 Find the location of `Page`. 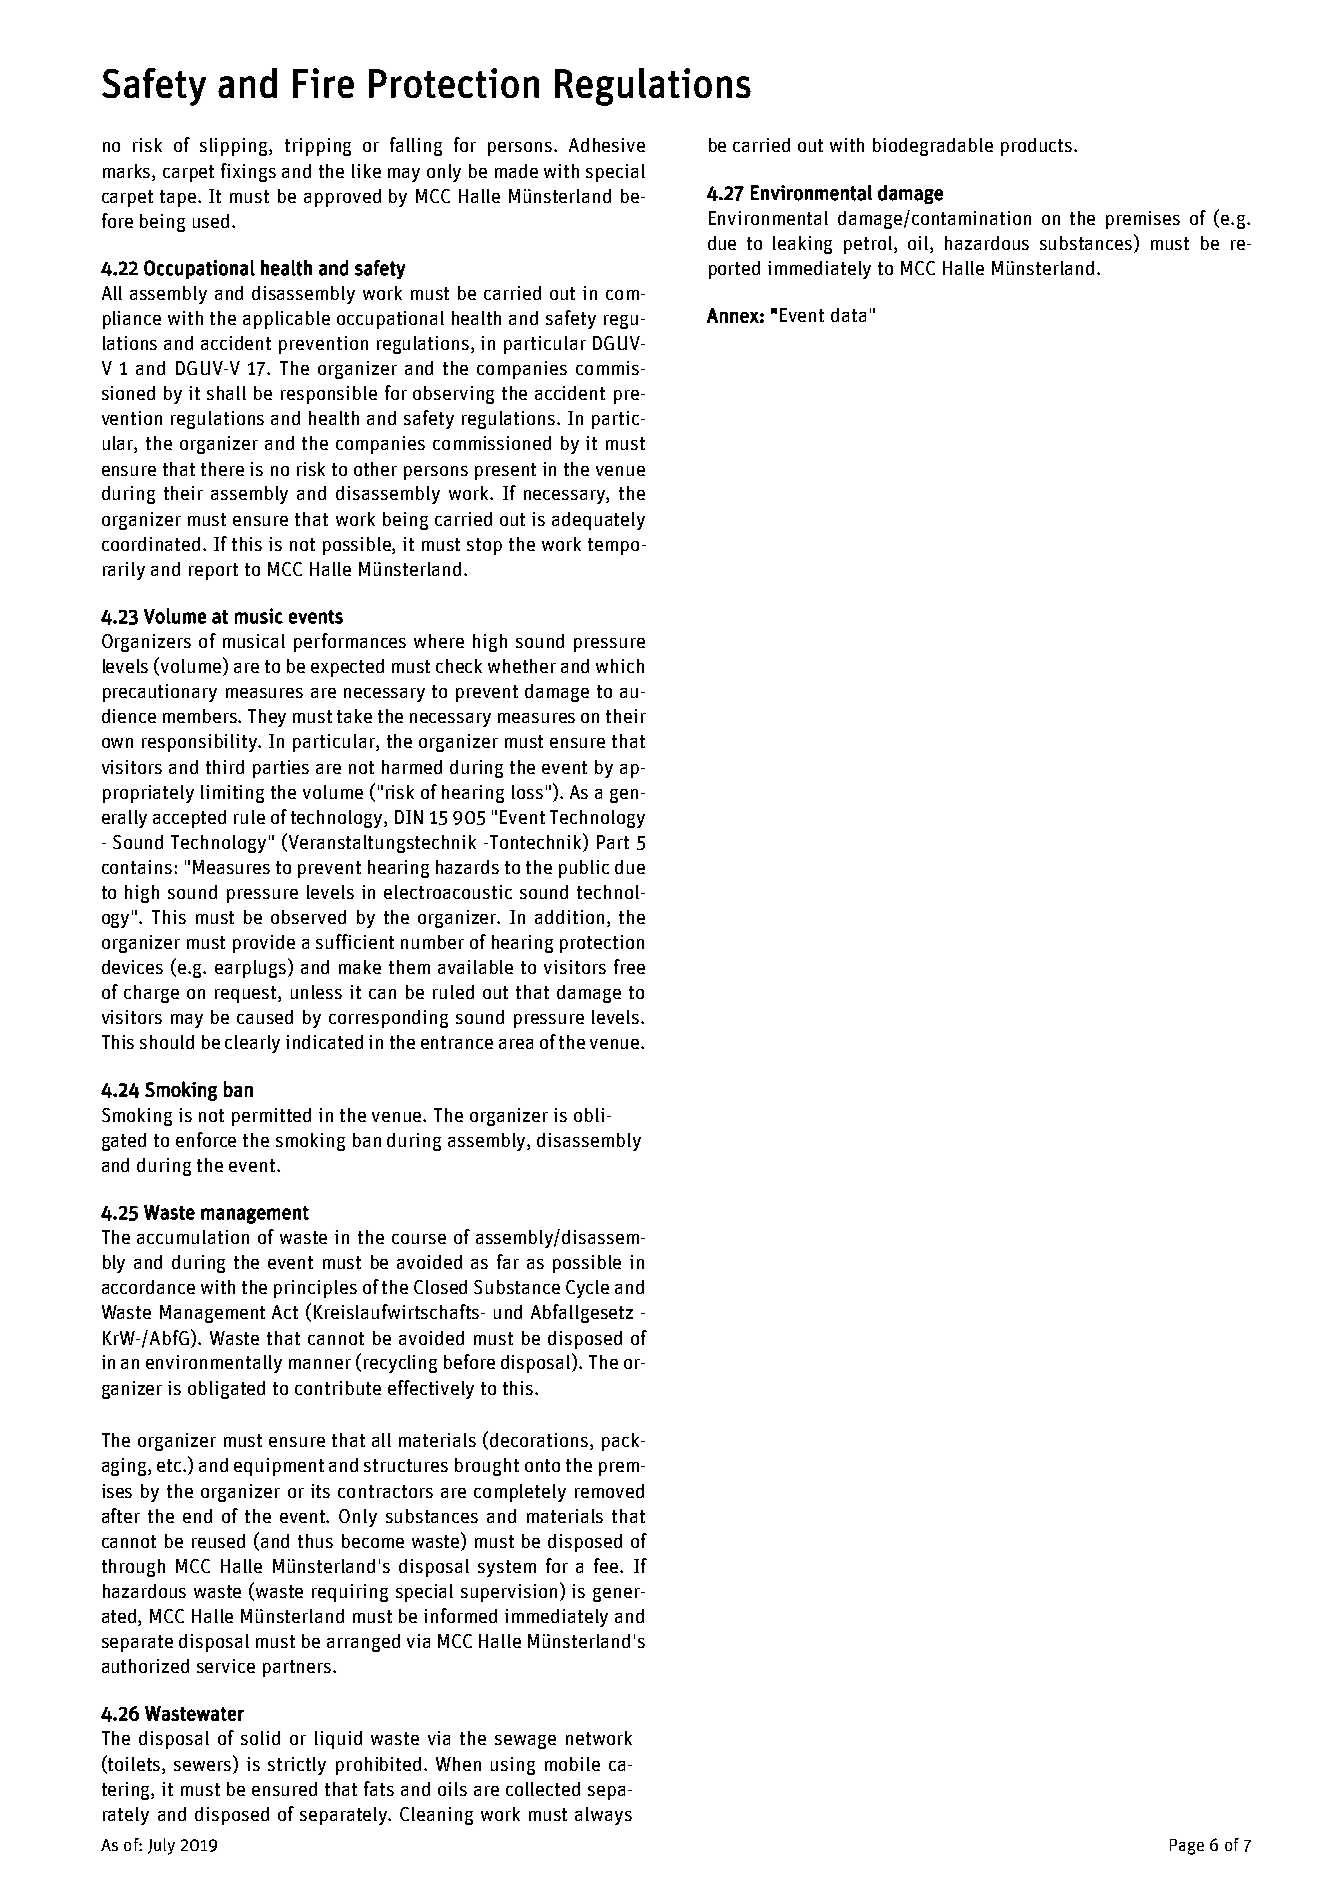

Page is located at coordinates (1187, 1847).
